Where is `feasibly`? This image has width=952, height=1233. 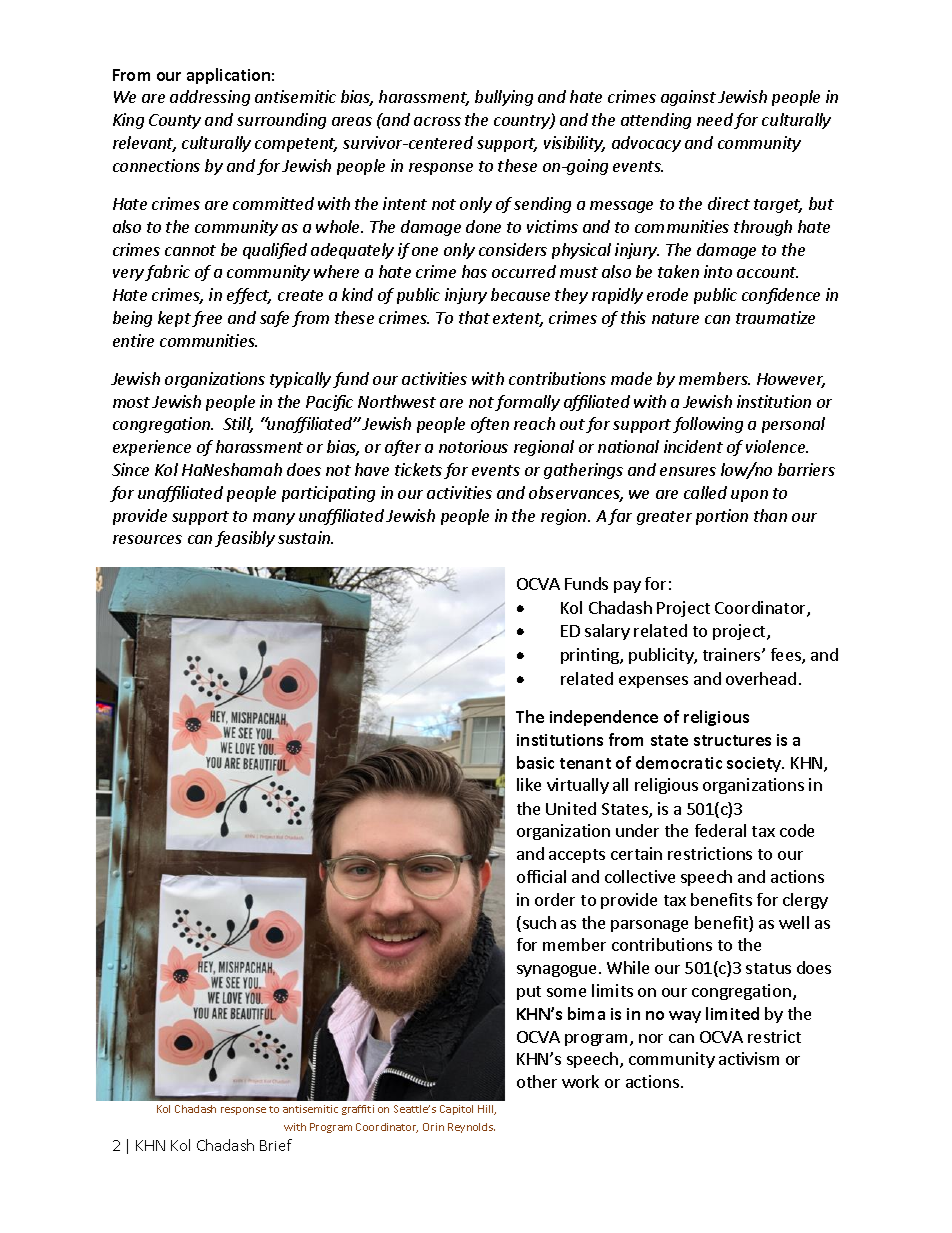
feasibly is located at coordinates (245, 539).
